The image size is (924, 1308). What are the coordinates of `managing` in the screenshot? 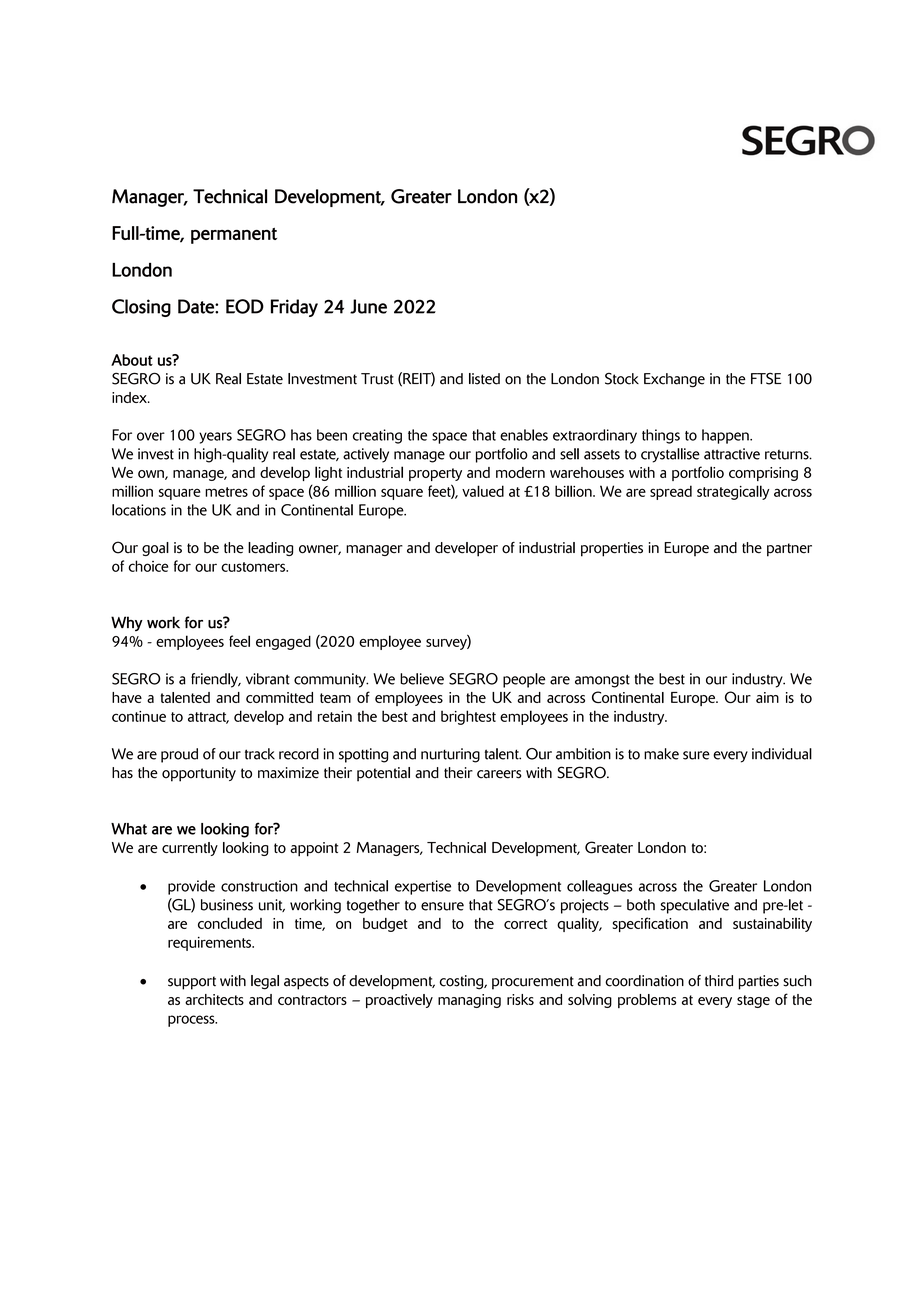 It's located at (469, 1001).
